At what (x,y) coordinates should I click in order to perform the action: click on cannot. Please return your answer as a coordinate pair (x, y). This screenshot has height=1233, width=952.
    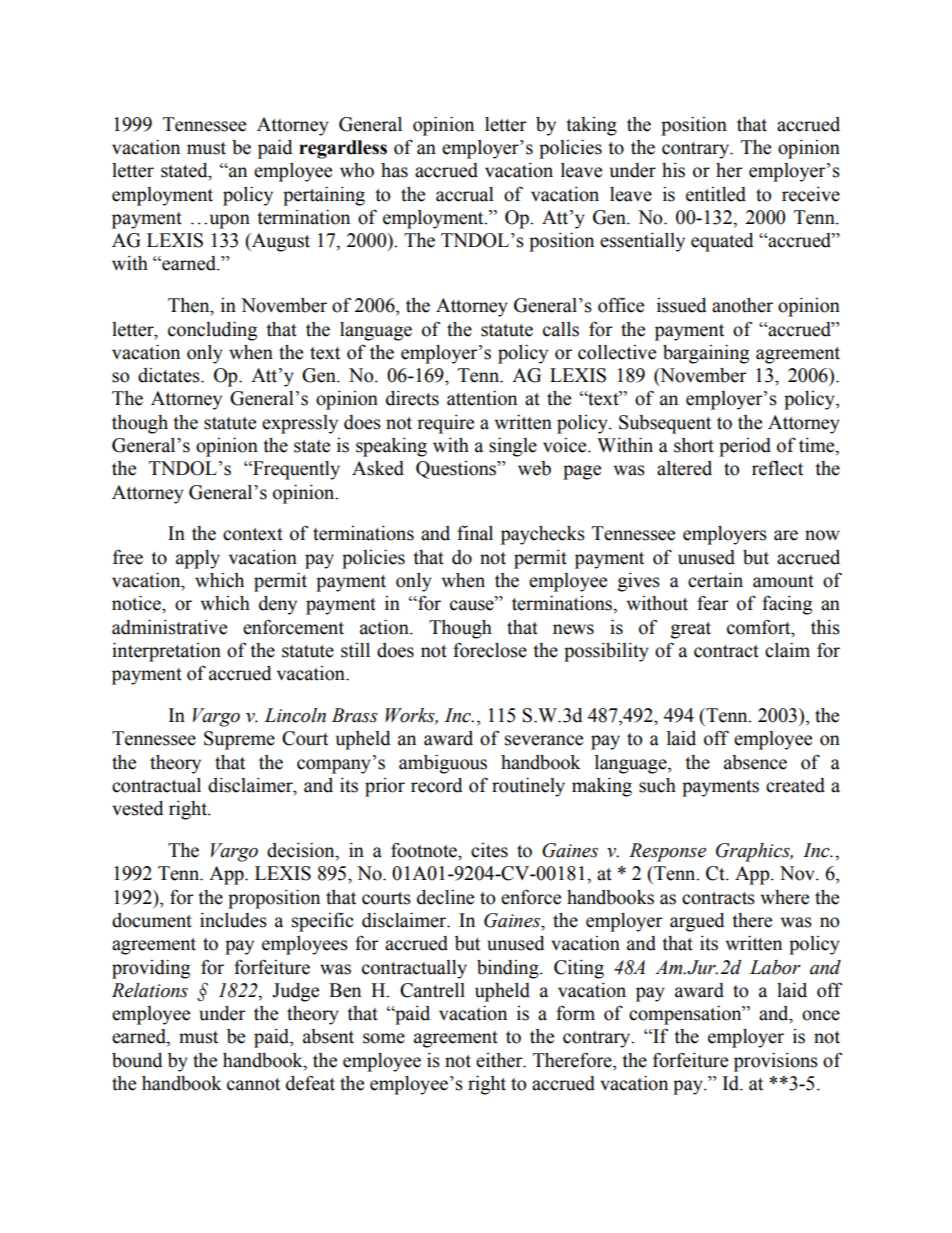
    Looking at the image, I should click on (253, 1084).
